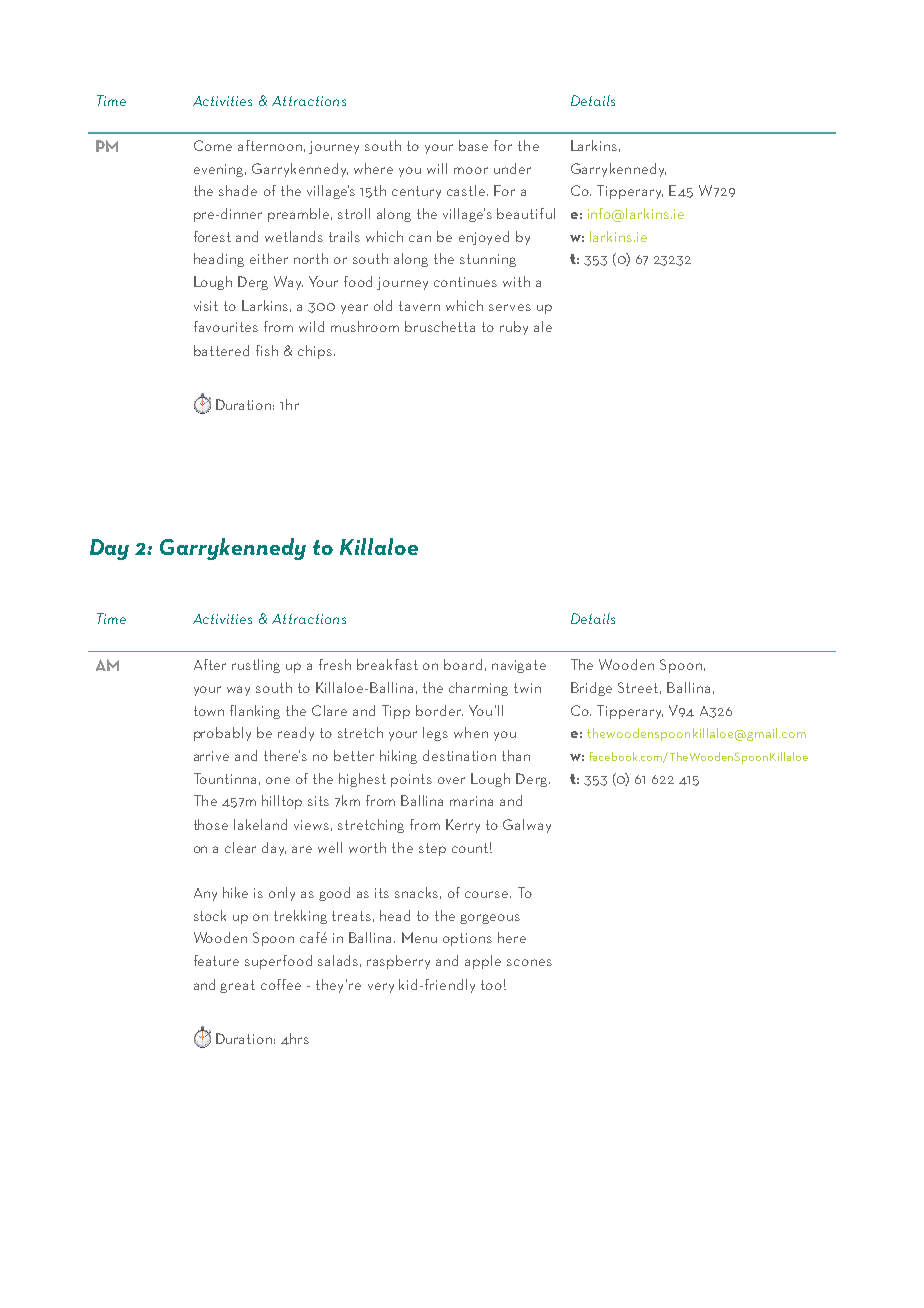 This screenshot has height=1308, width=924. Describe the element at coordinates (387, 664) in the screenshot. I see `breakfast` at that location.
